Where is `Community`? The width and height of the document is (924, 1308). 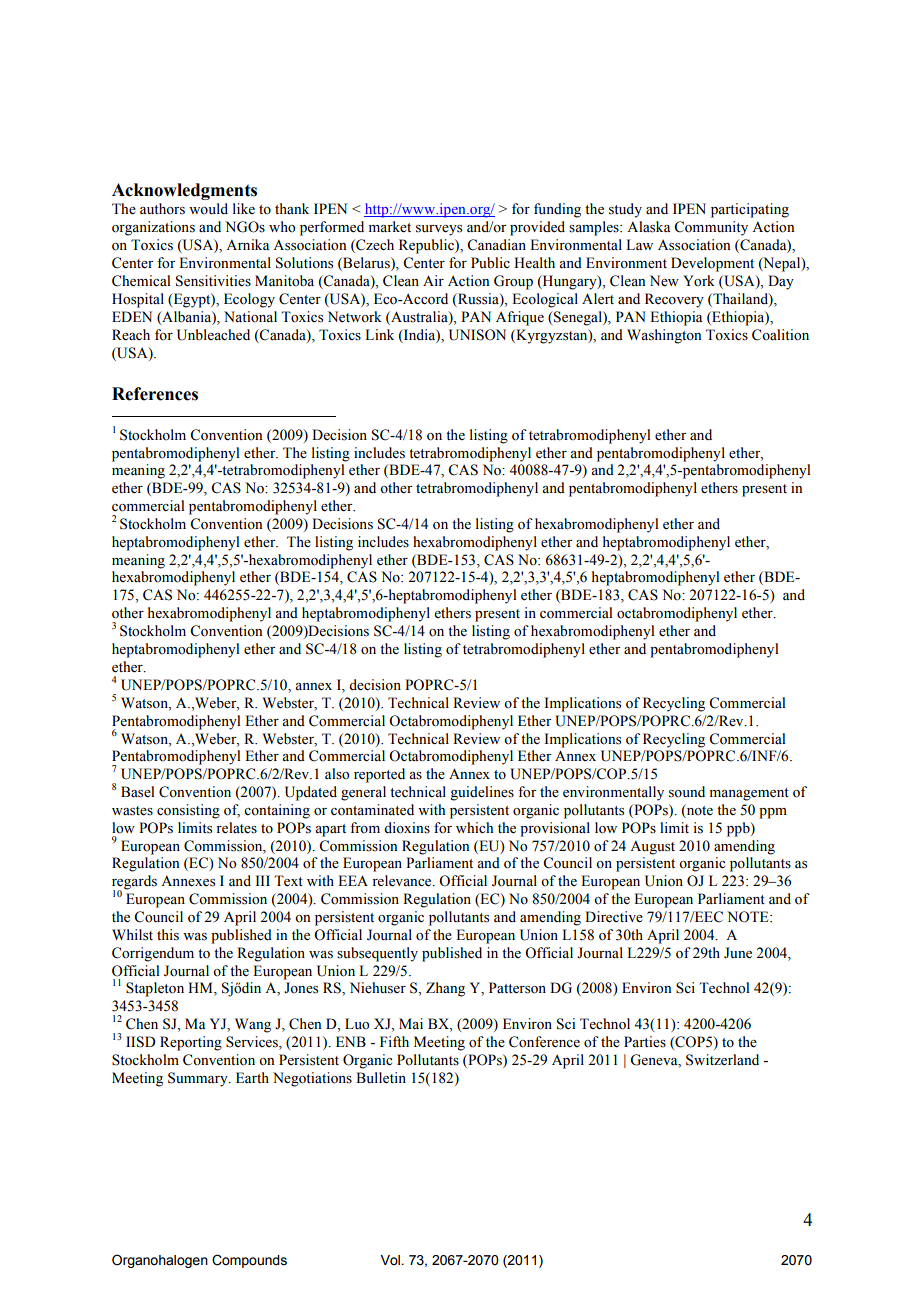 Community is located at coordinates (711, 228).
